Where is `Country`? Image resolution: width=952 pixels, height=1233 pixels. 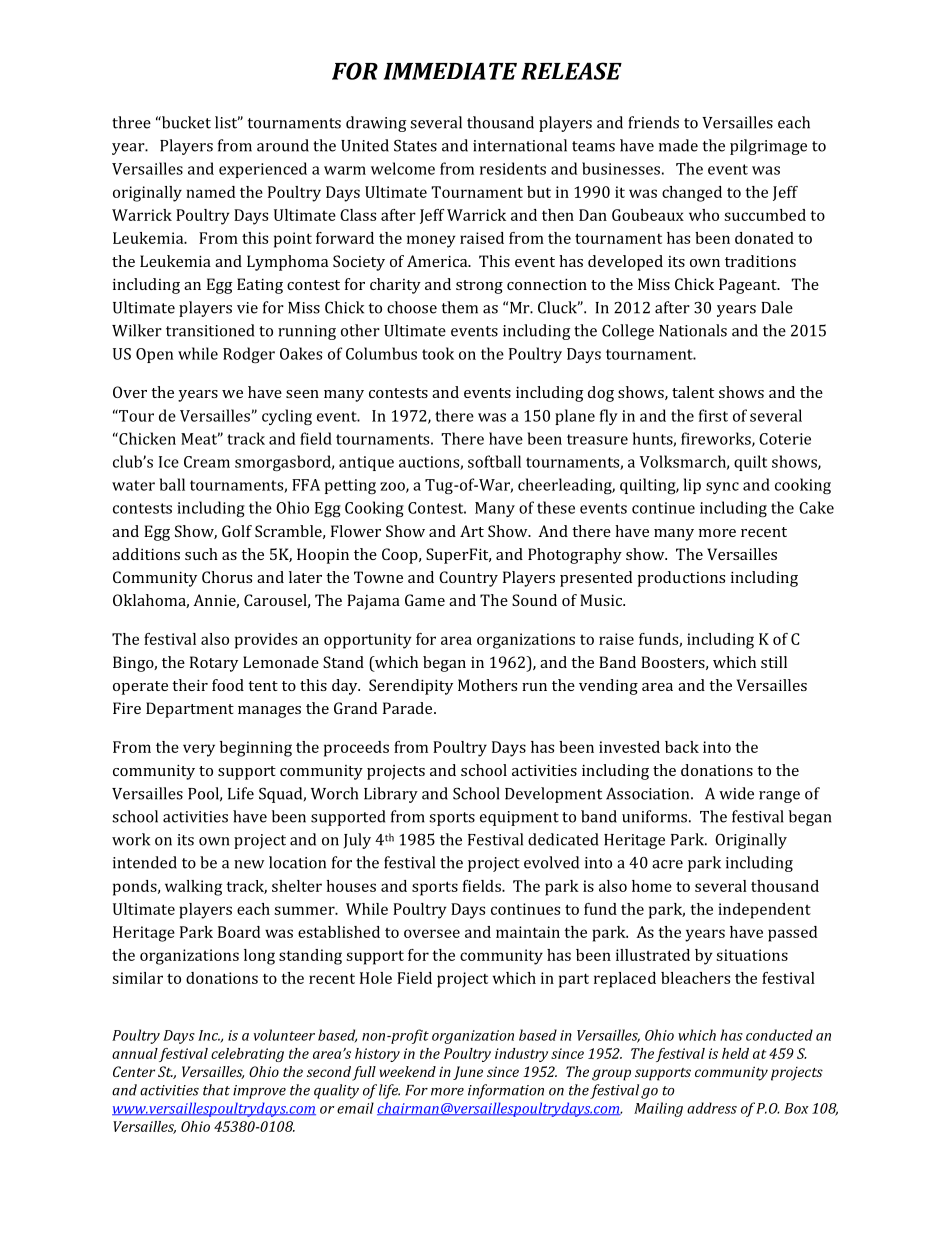 Country is located at coordinates (468, 579).
